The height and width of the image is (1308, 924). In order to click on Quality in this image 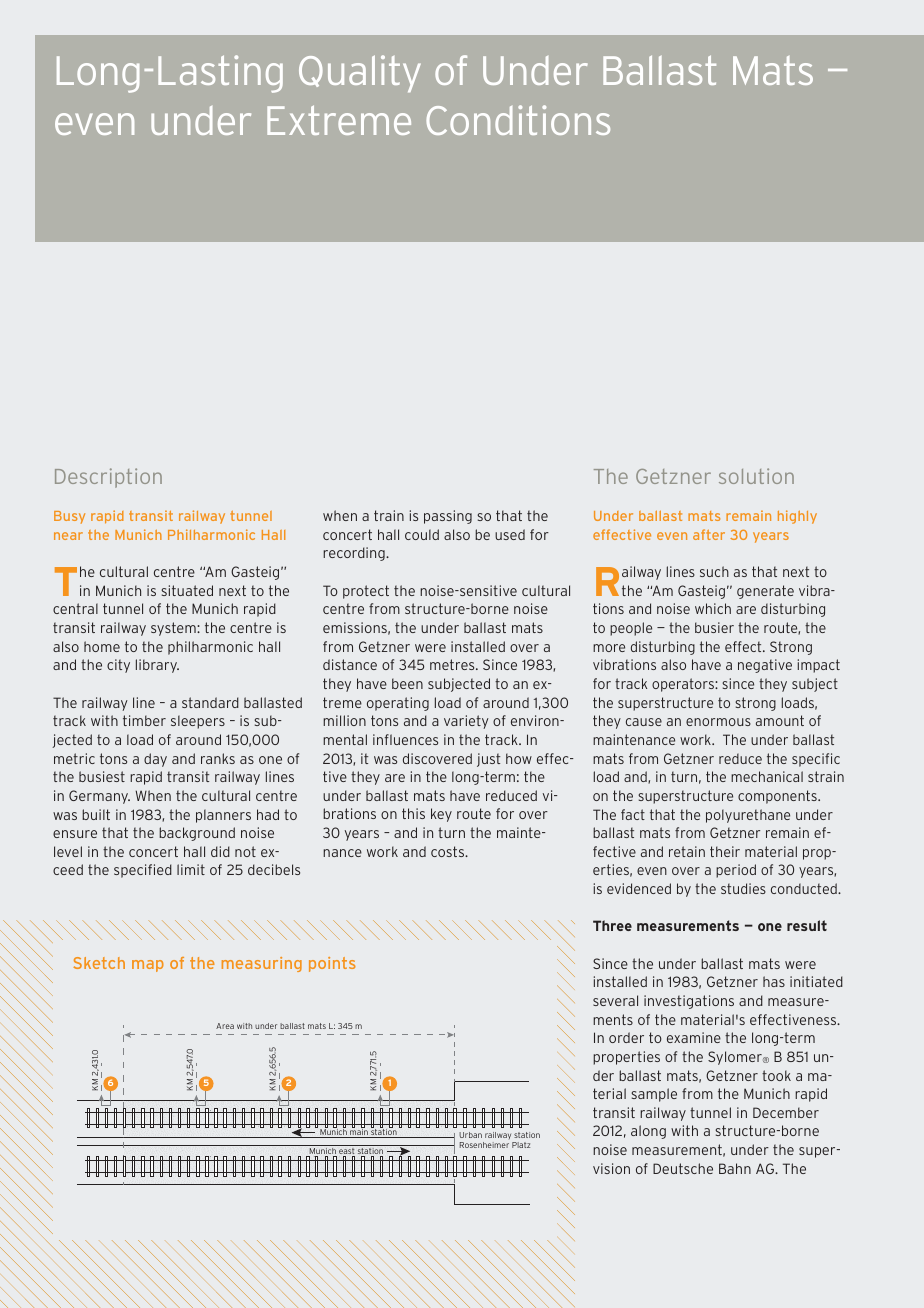, I will do `click(360, 73)`.
